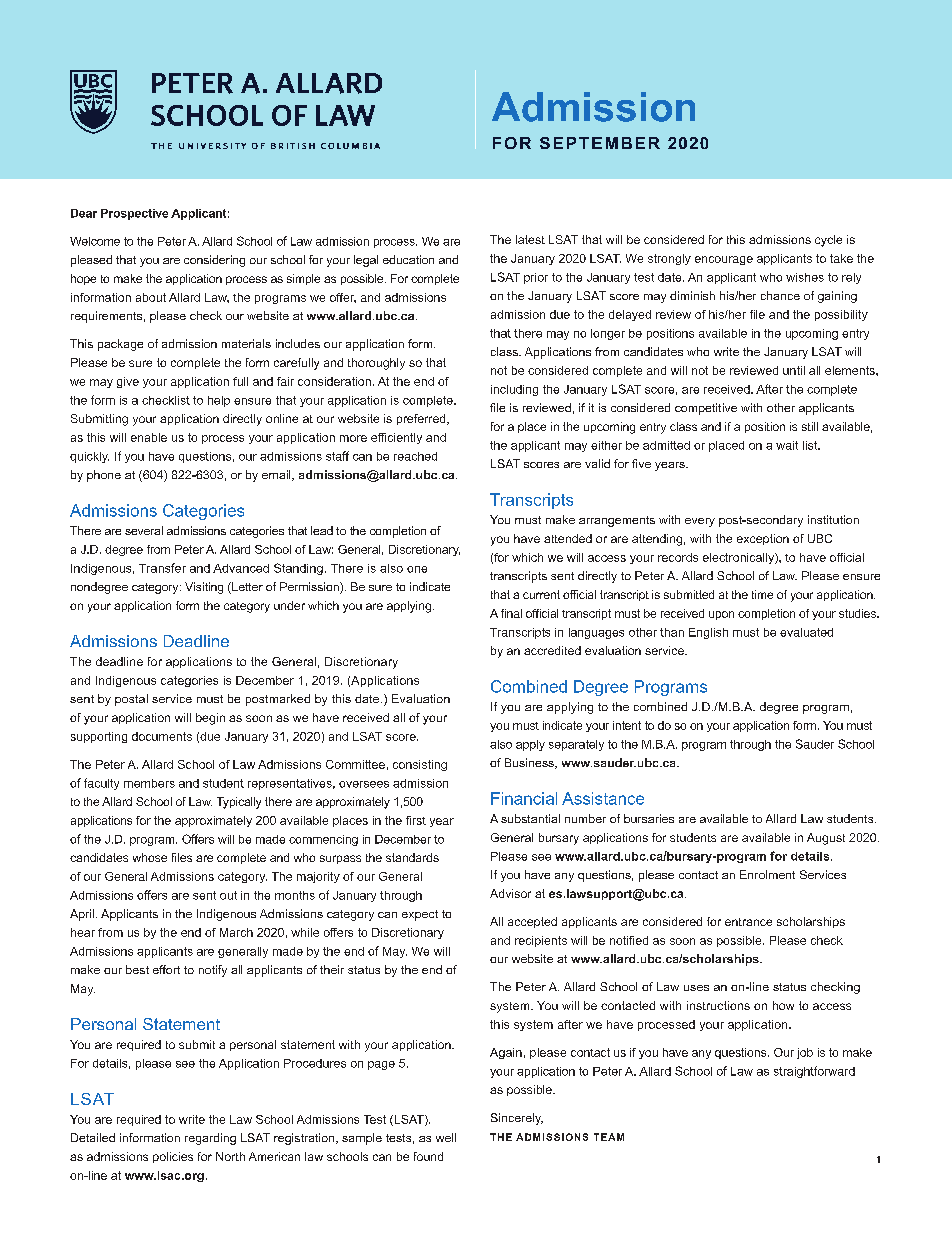 The image size is (952, 1233). What do you see at coordinates (446, 1137) in the image?
I see `well` at bounding box center [446, 1137].
